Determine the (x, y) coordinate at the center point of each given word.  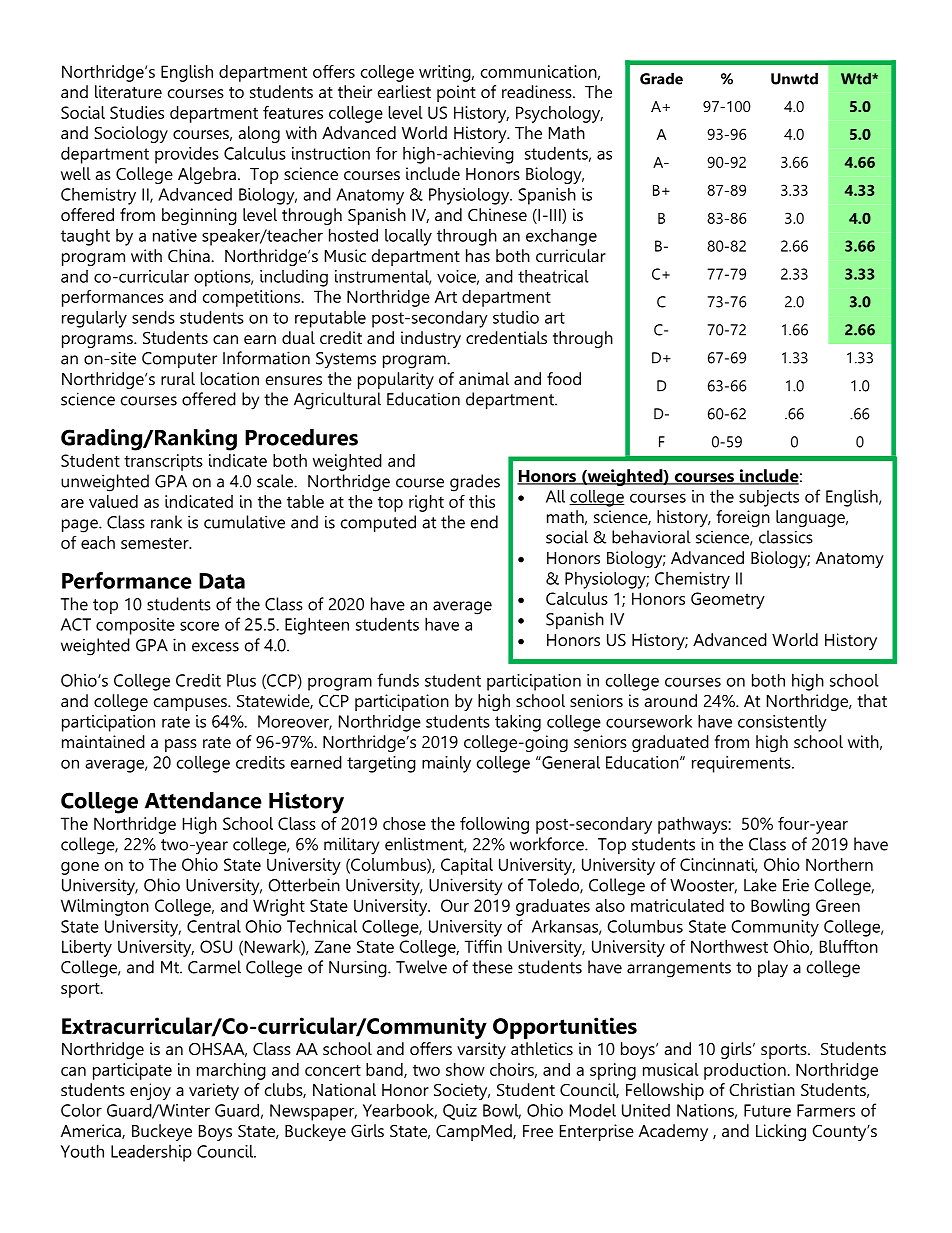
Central (214, 926)
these (492, 967)
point (456, 93)
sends (153, 317)
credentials (506, 337)
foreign (743, 518)
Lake (760, 885)
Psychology (559, 114)
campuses (191, 704)
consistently (782, 723)
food (564, 378)
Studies (137, 112)
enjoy (150, 1091)
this (482, 501)
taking (518, 723)
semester (156, 543)
